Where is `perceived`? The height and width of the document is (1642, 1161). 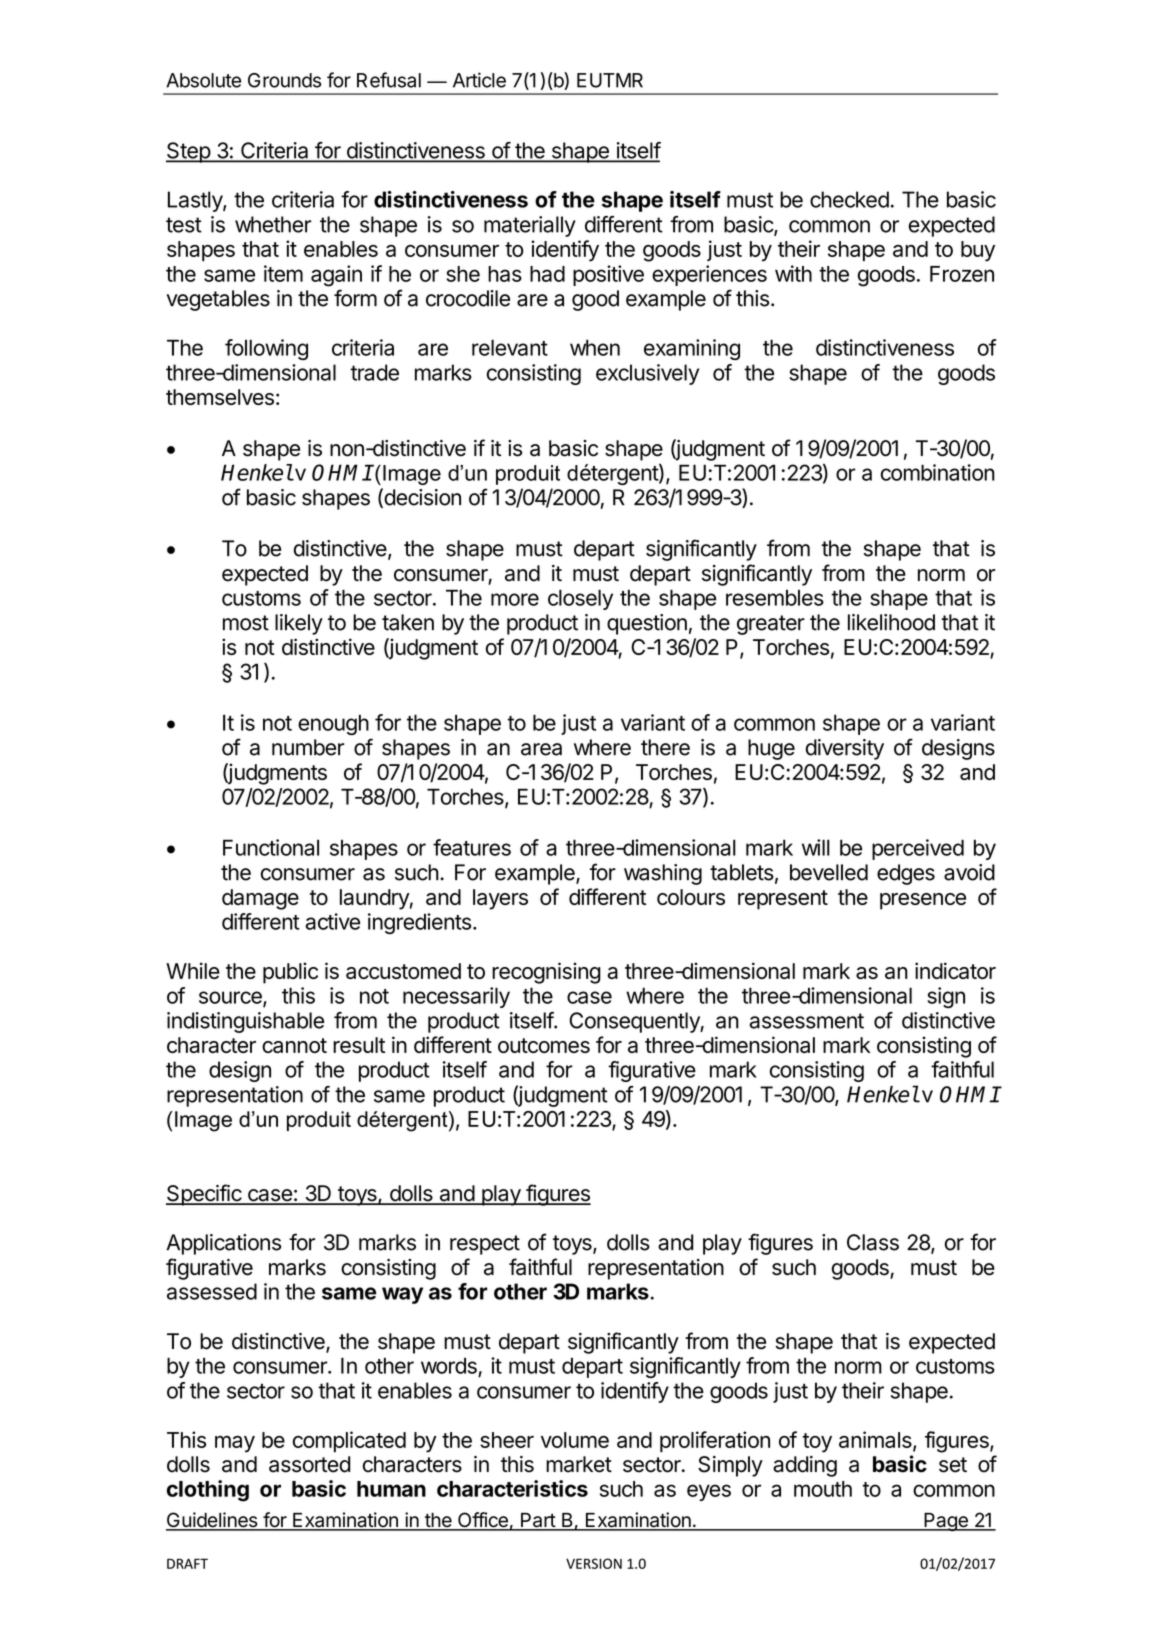
perceived is located at coordinates (918, 849).
